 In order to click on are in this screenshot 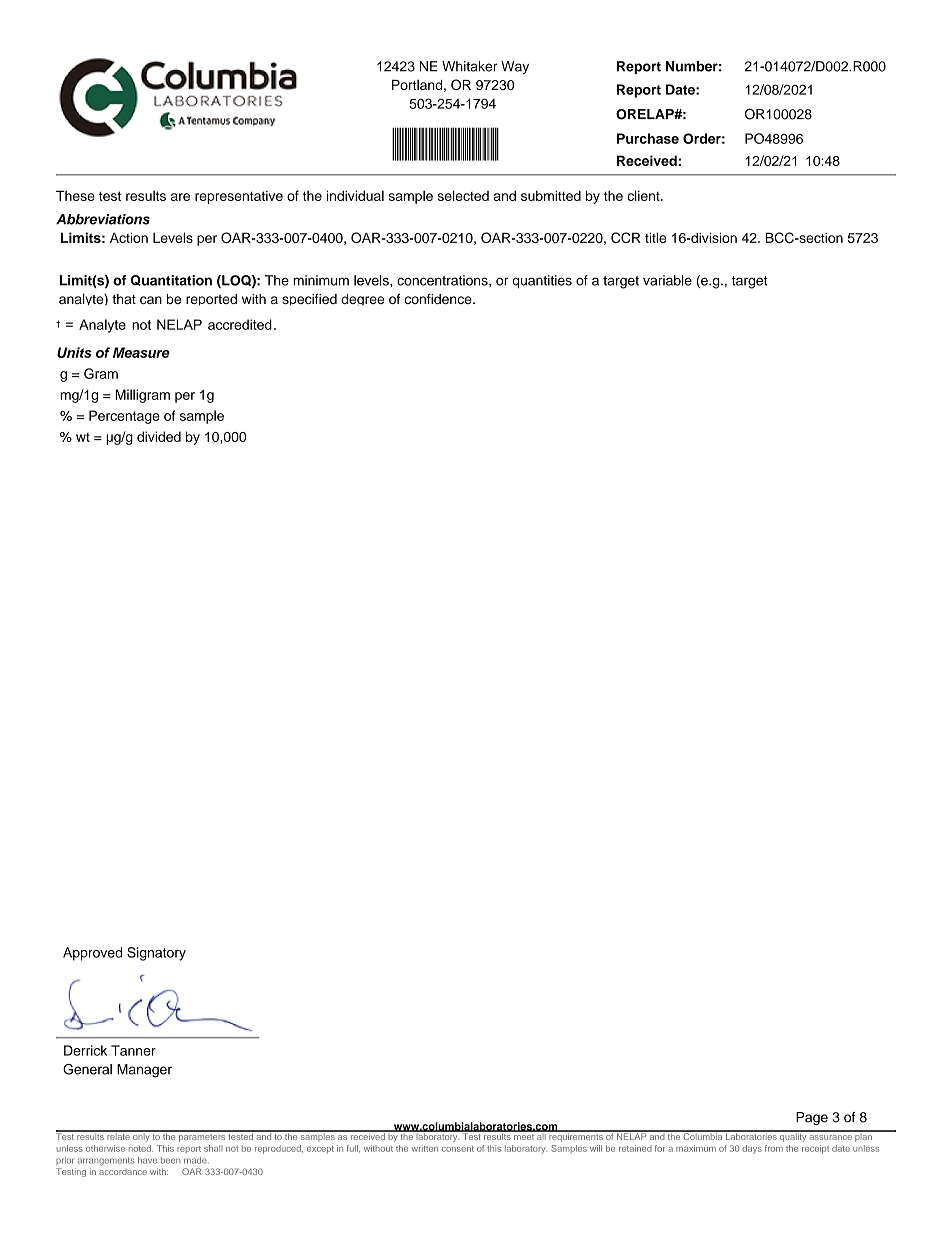, I will do `click(180, 197)`.
